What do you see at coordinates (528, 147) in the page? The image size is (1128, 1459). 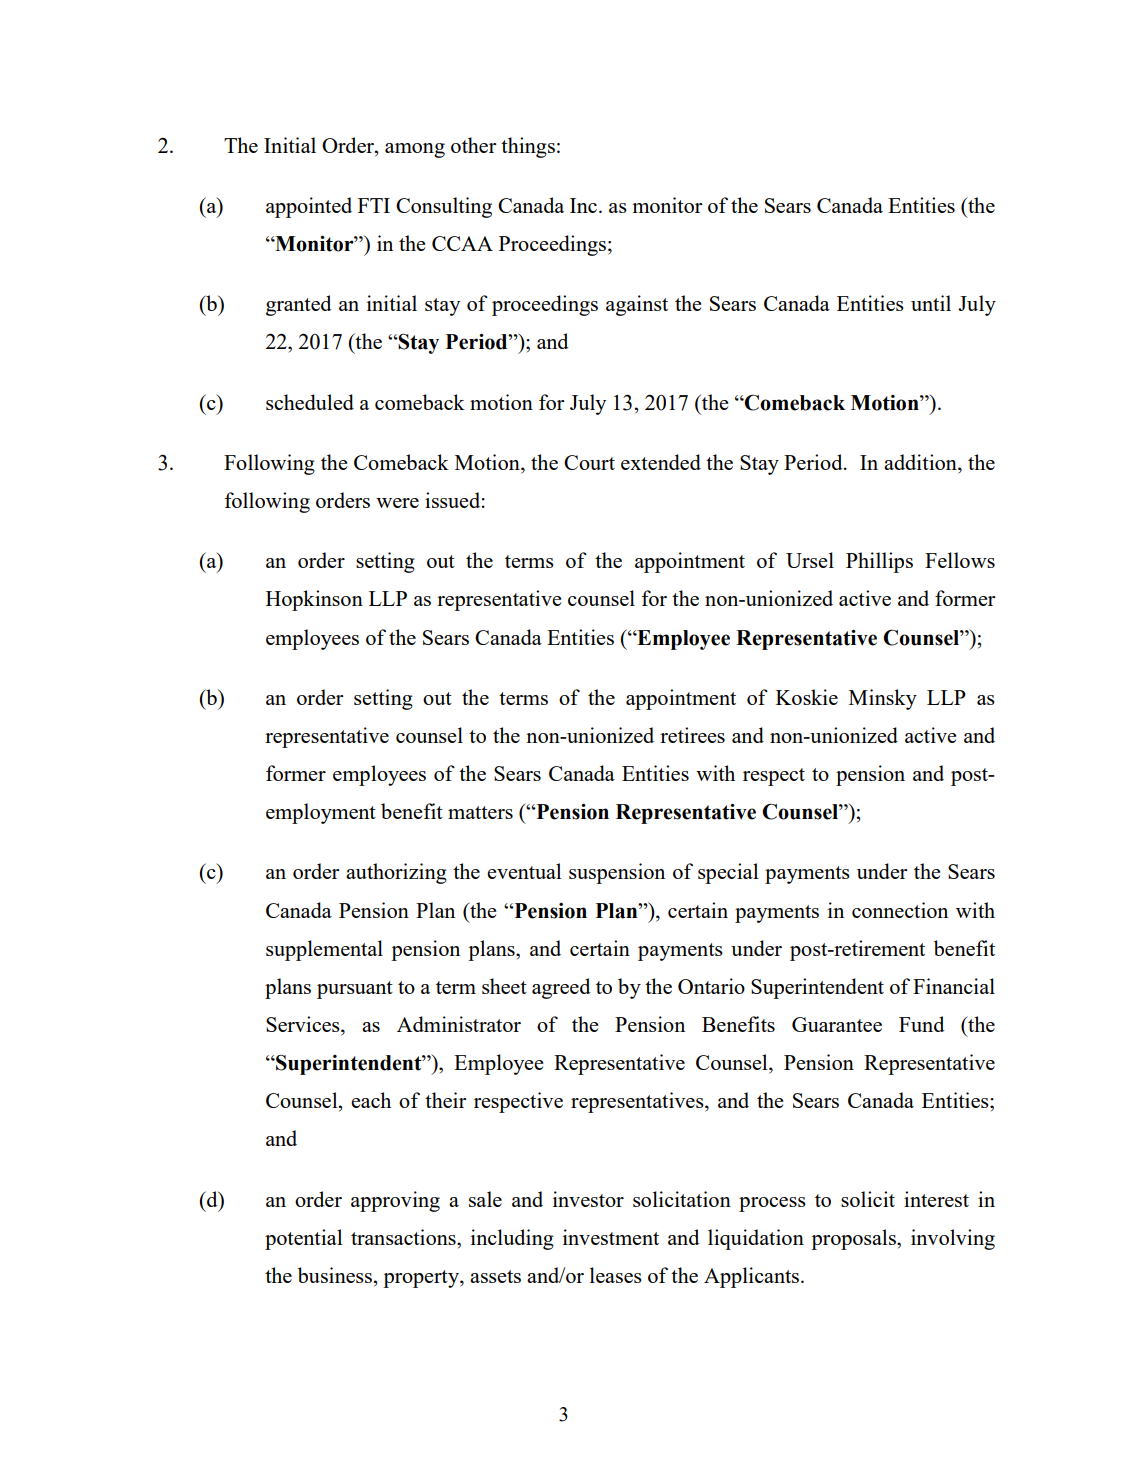 I see `things` at bounding box center [528, 147].
